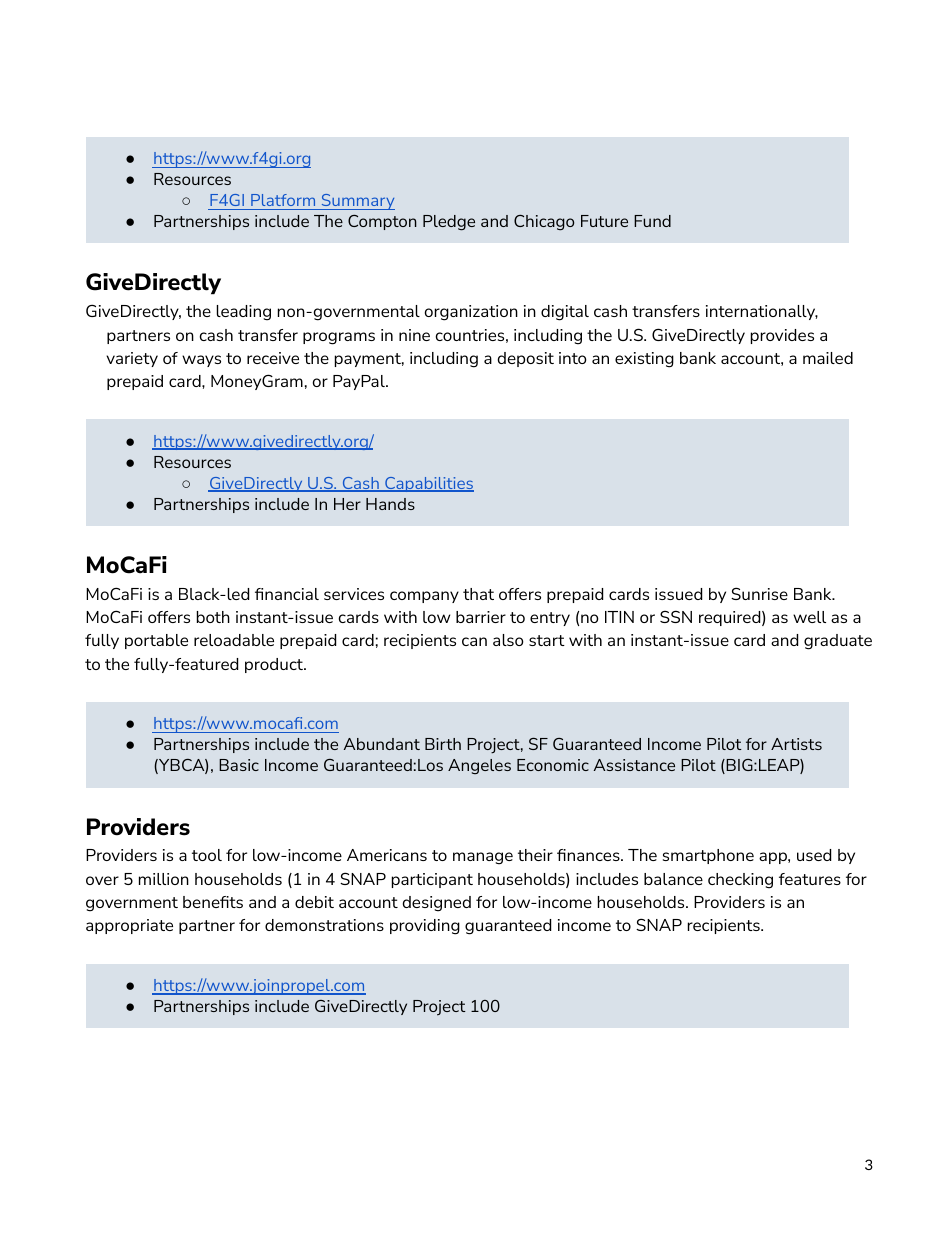 The height and width of the screenshot is (1233, 952). What do you see at coordinates (437, 904) in the screenshot?
I see `designed` at bounding box center [437, 904].
